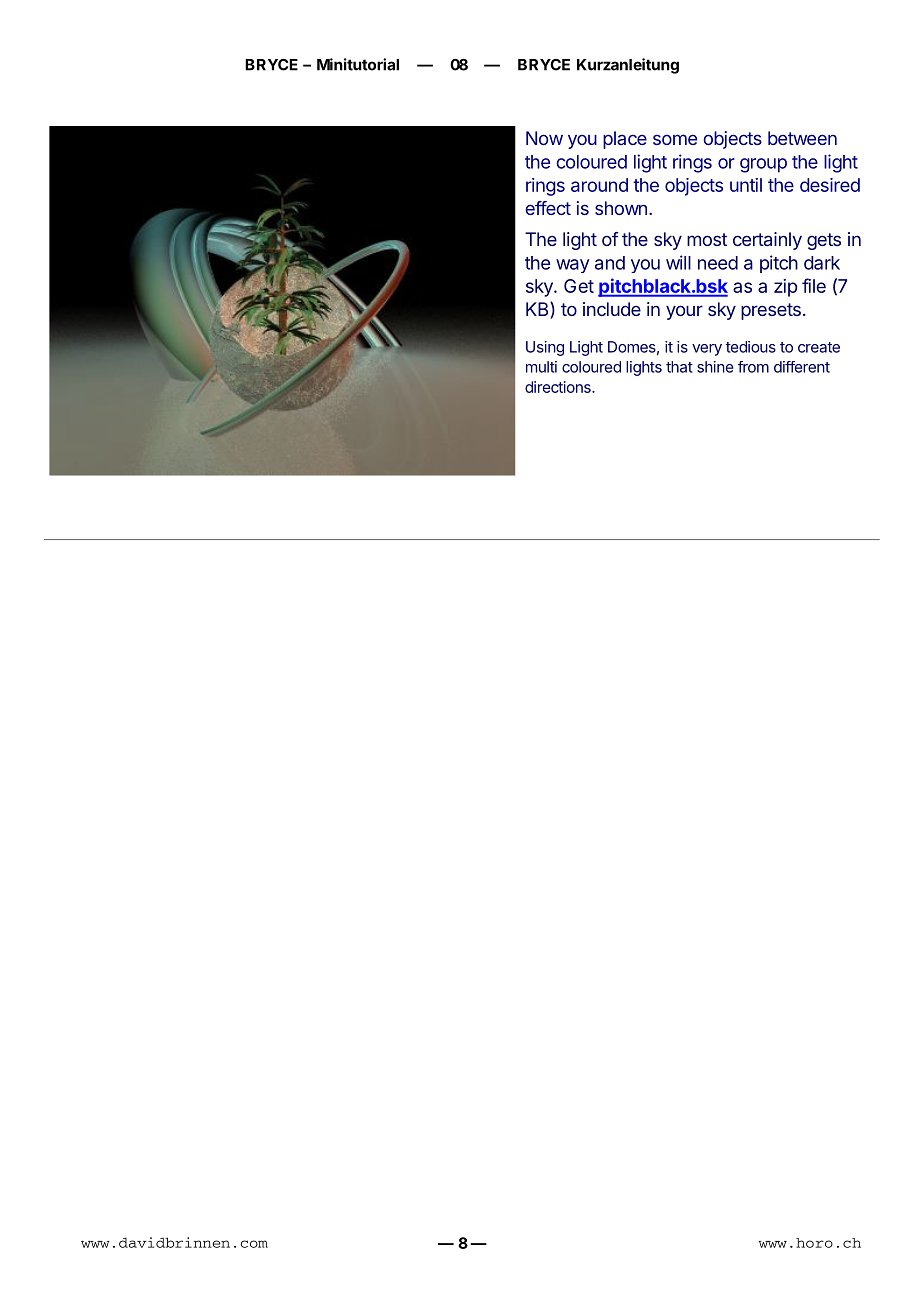  Describe the element at coordinates (785, 288) in the screenshot. I see `zip` at that location.
